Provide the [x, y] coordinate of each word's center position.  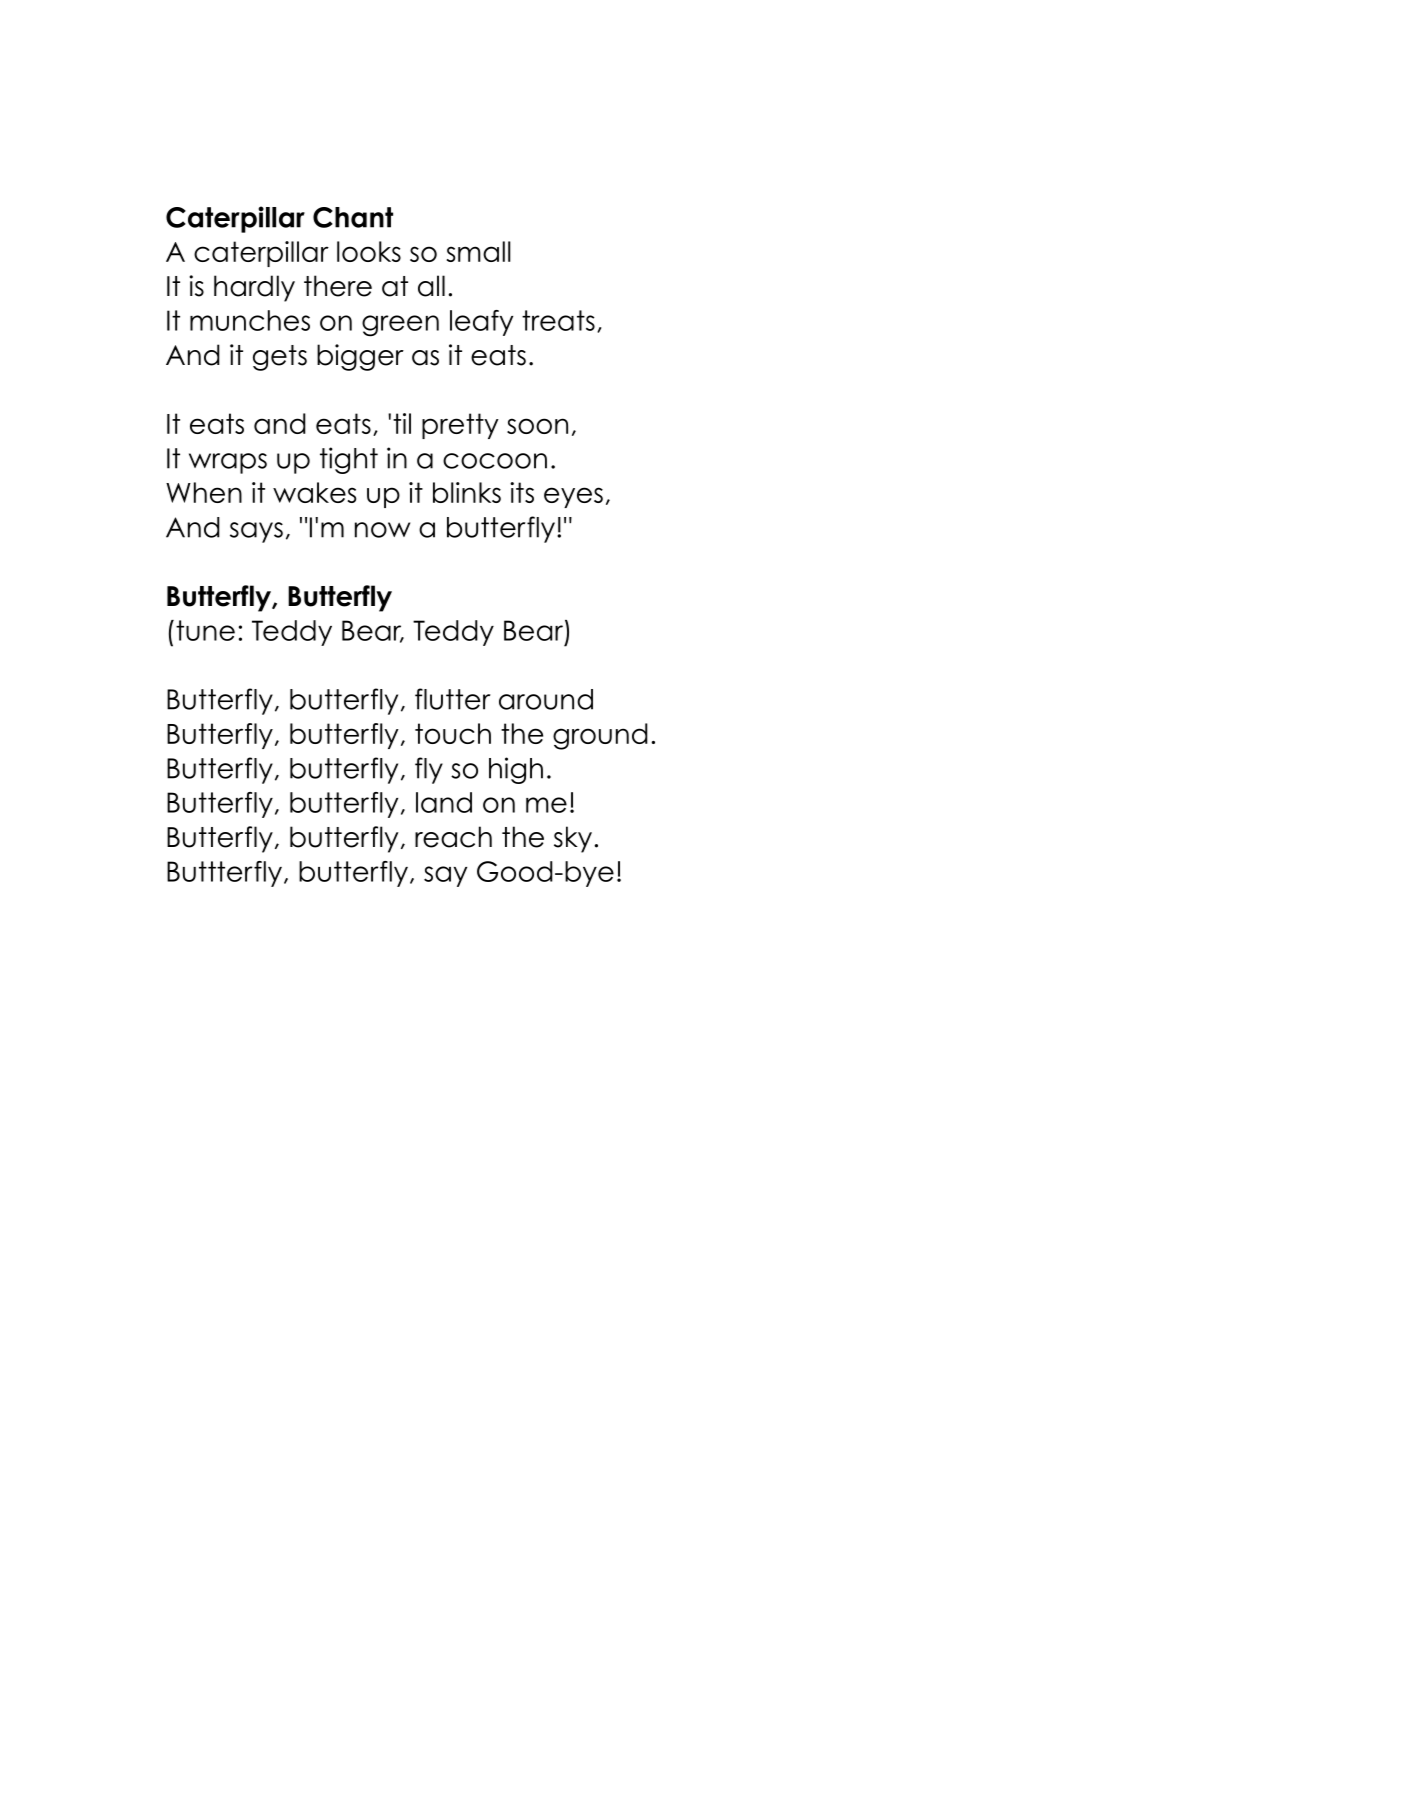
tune [205, 630]
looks [369, 251]
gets [280, 358]
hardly [254, 288]
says [256, 532]
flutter [452, 699]
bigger [360, 357]
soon [537, 426]
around [546, 699]
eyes [573, 497]
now [382, 530]
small [479, 251]
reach [453, 837]
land [444, 802]
